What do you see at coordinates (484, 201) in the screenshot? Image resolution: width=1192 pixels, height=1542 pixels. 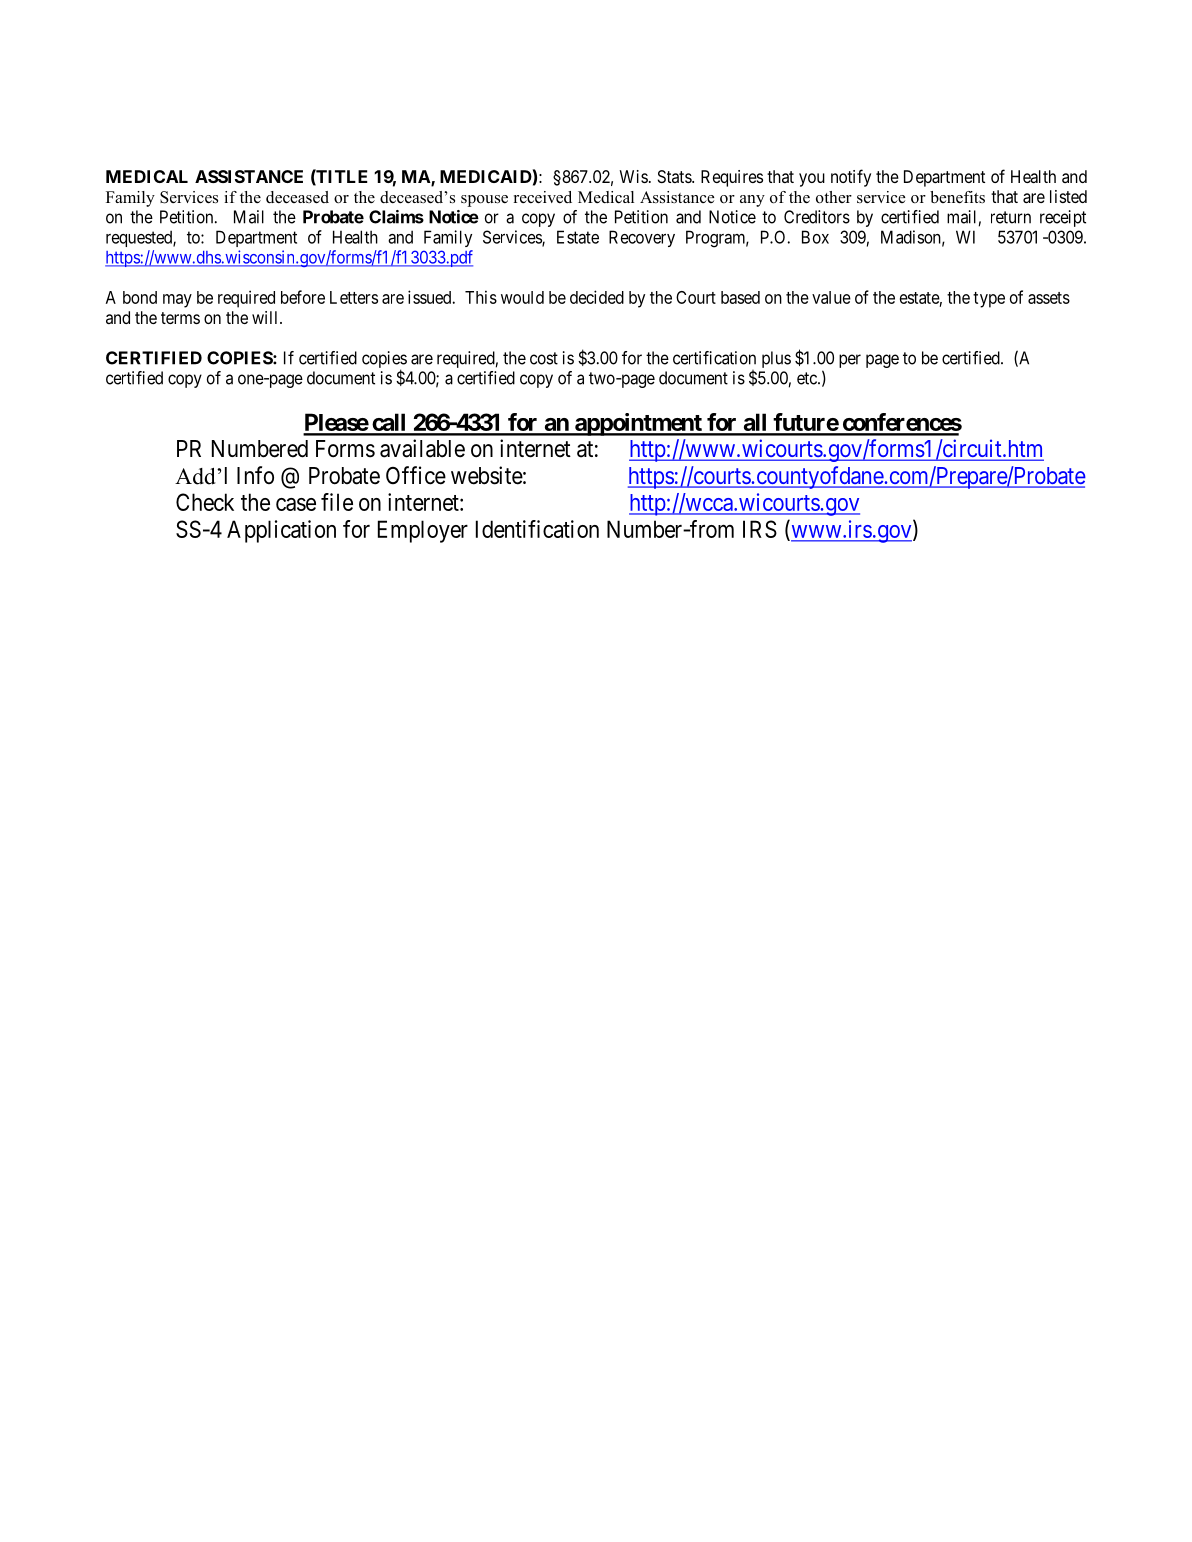 I see `spouse` at bounding box center [484, 201].
